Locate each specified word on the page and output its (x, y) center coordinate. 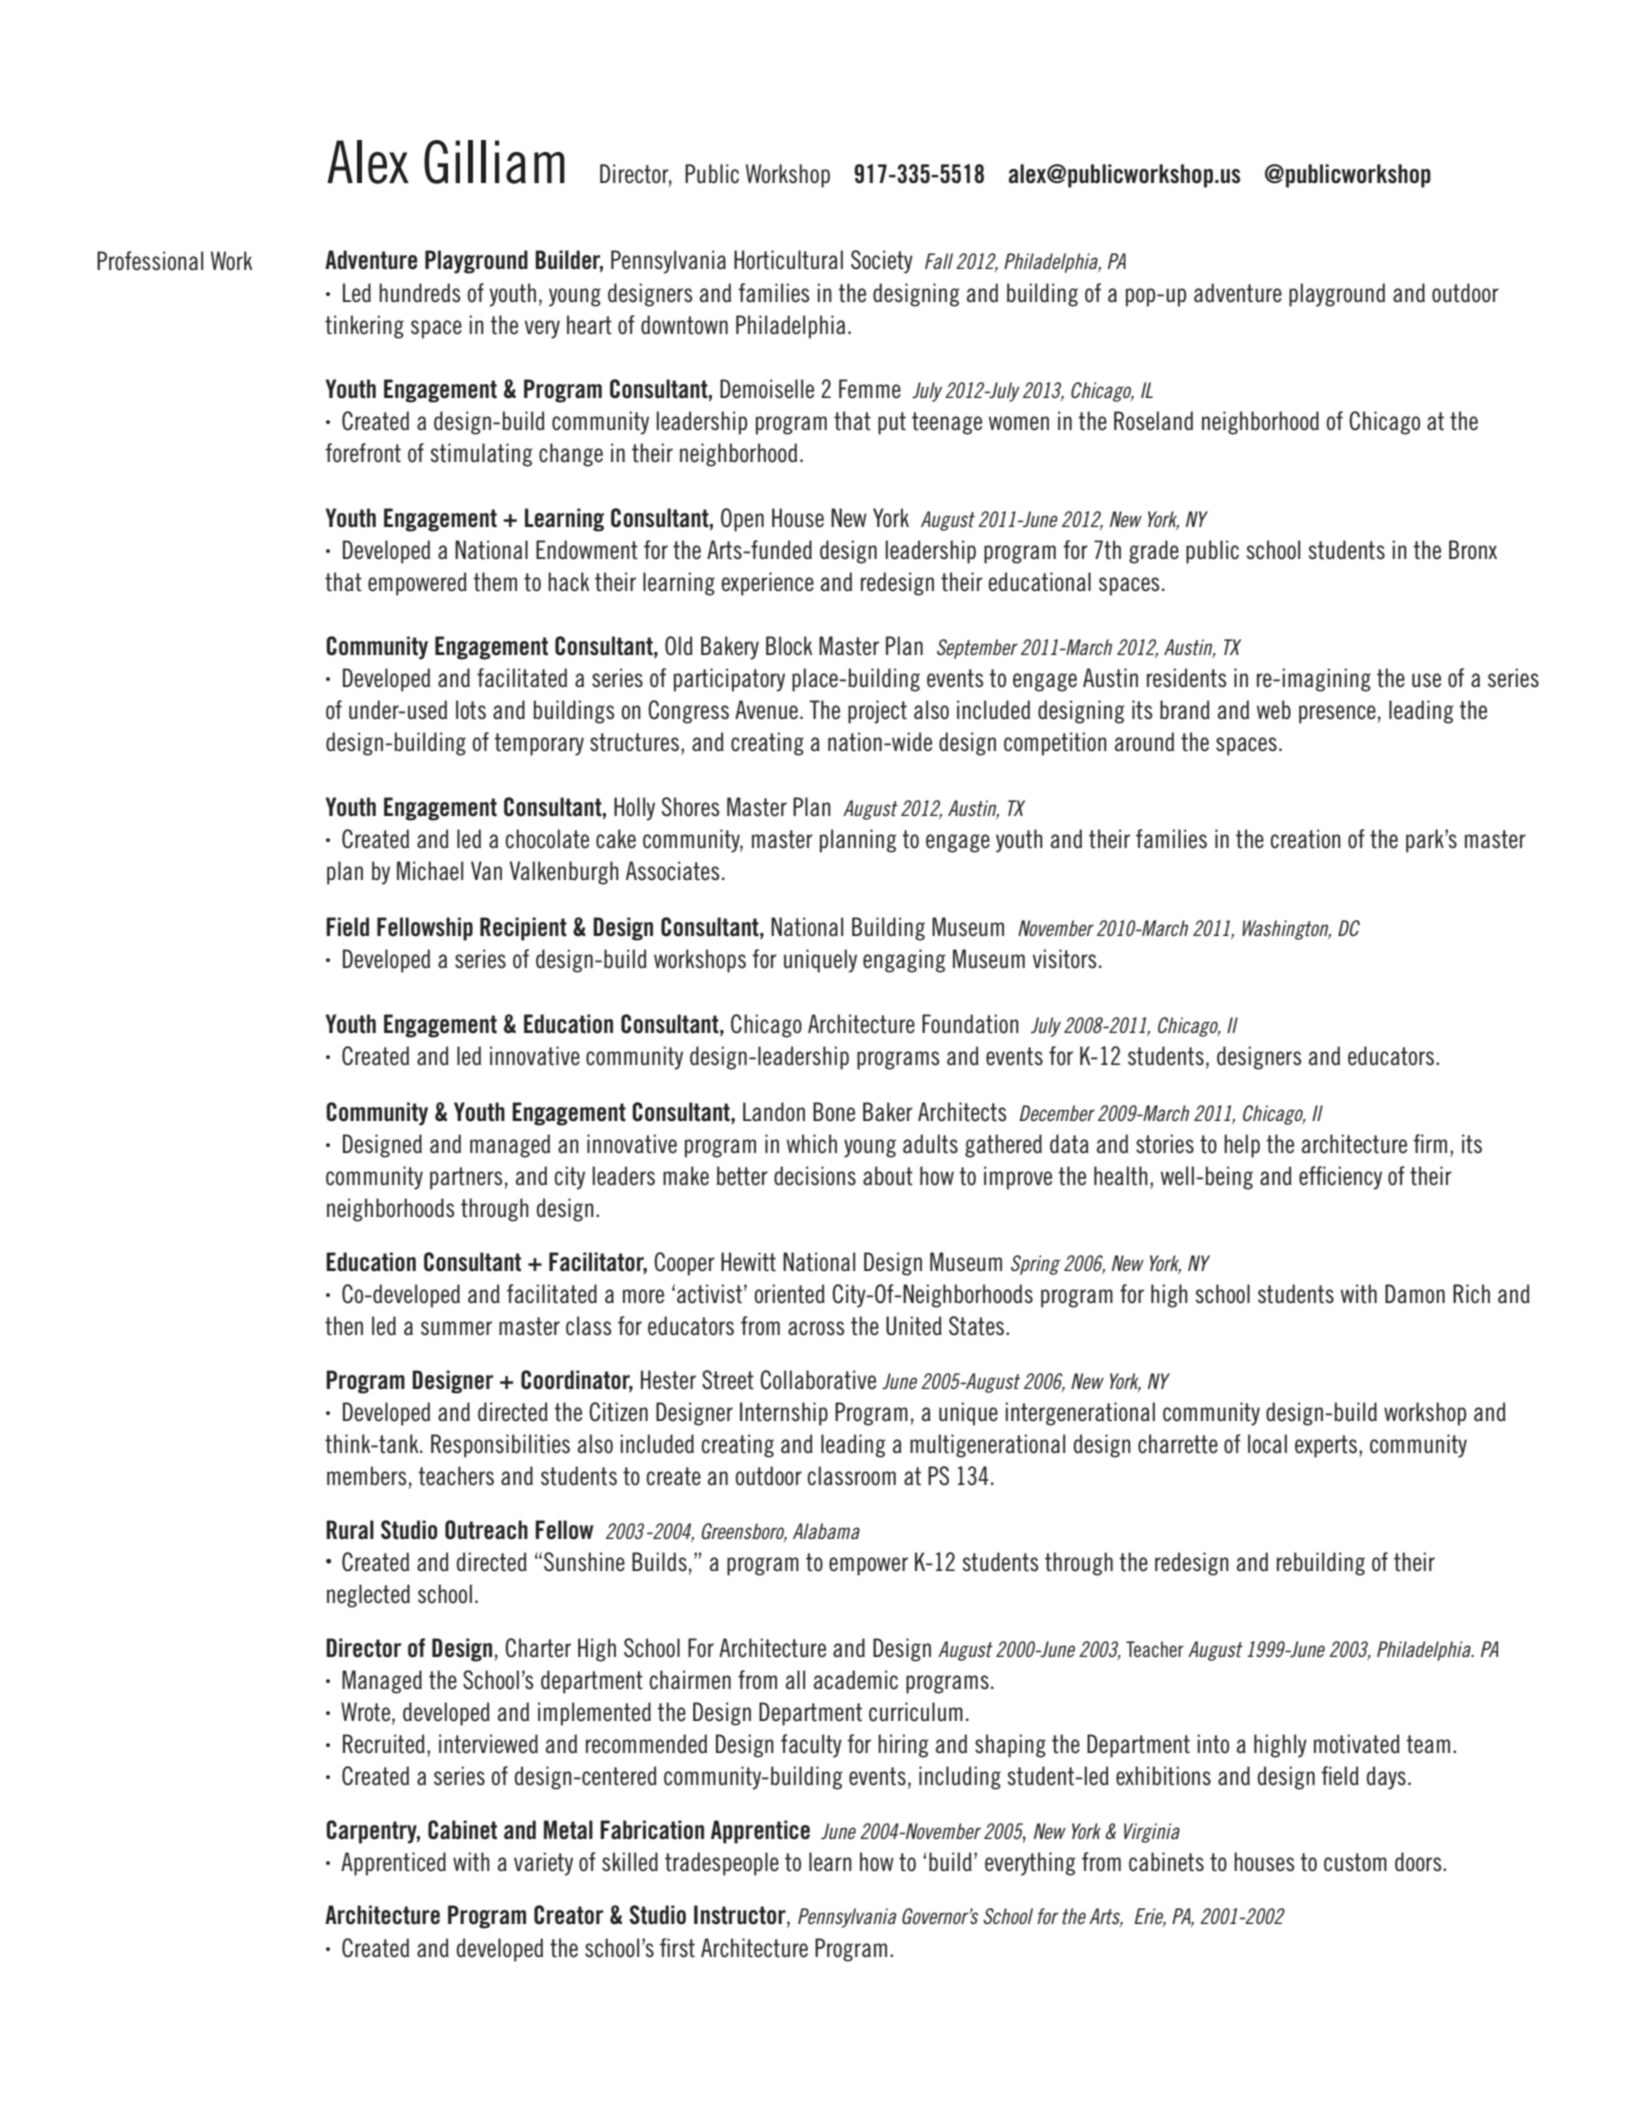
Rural (350, 1530)
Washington (1286, 930)
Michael (430, 871)
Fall (939, 261)
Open (742, 520)
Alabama (826, 1531)
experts (1327, 1446)
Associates (673, 871)
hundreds (420, 293)
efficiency (1340, 1178)
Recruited (384, 1744)
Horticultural (788, 260)
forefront (363, 453)
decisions (815, 1176)
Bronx (1473, 550)
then (344, 1326)
